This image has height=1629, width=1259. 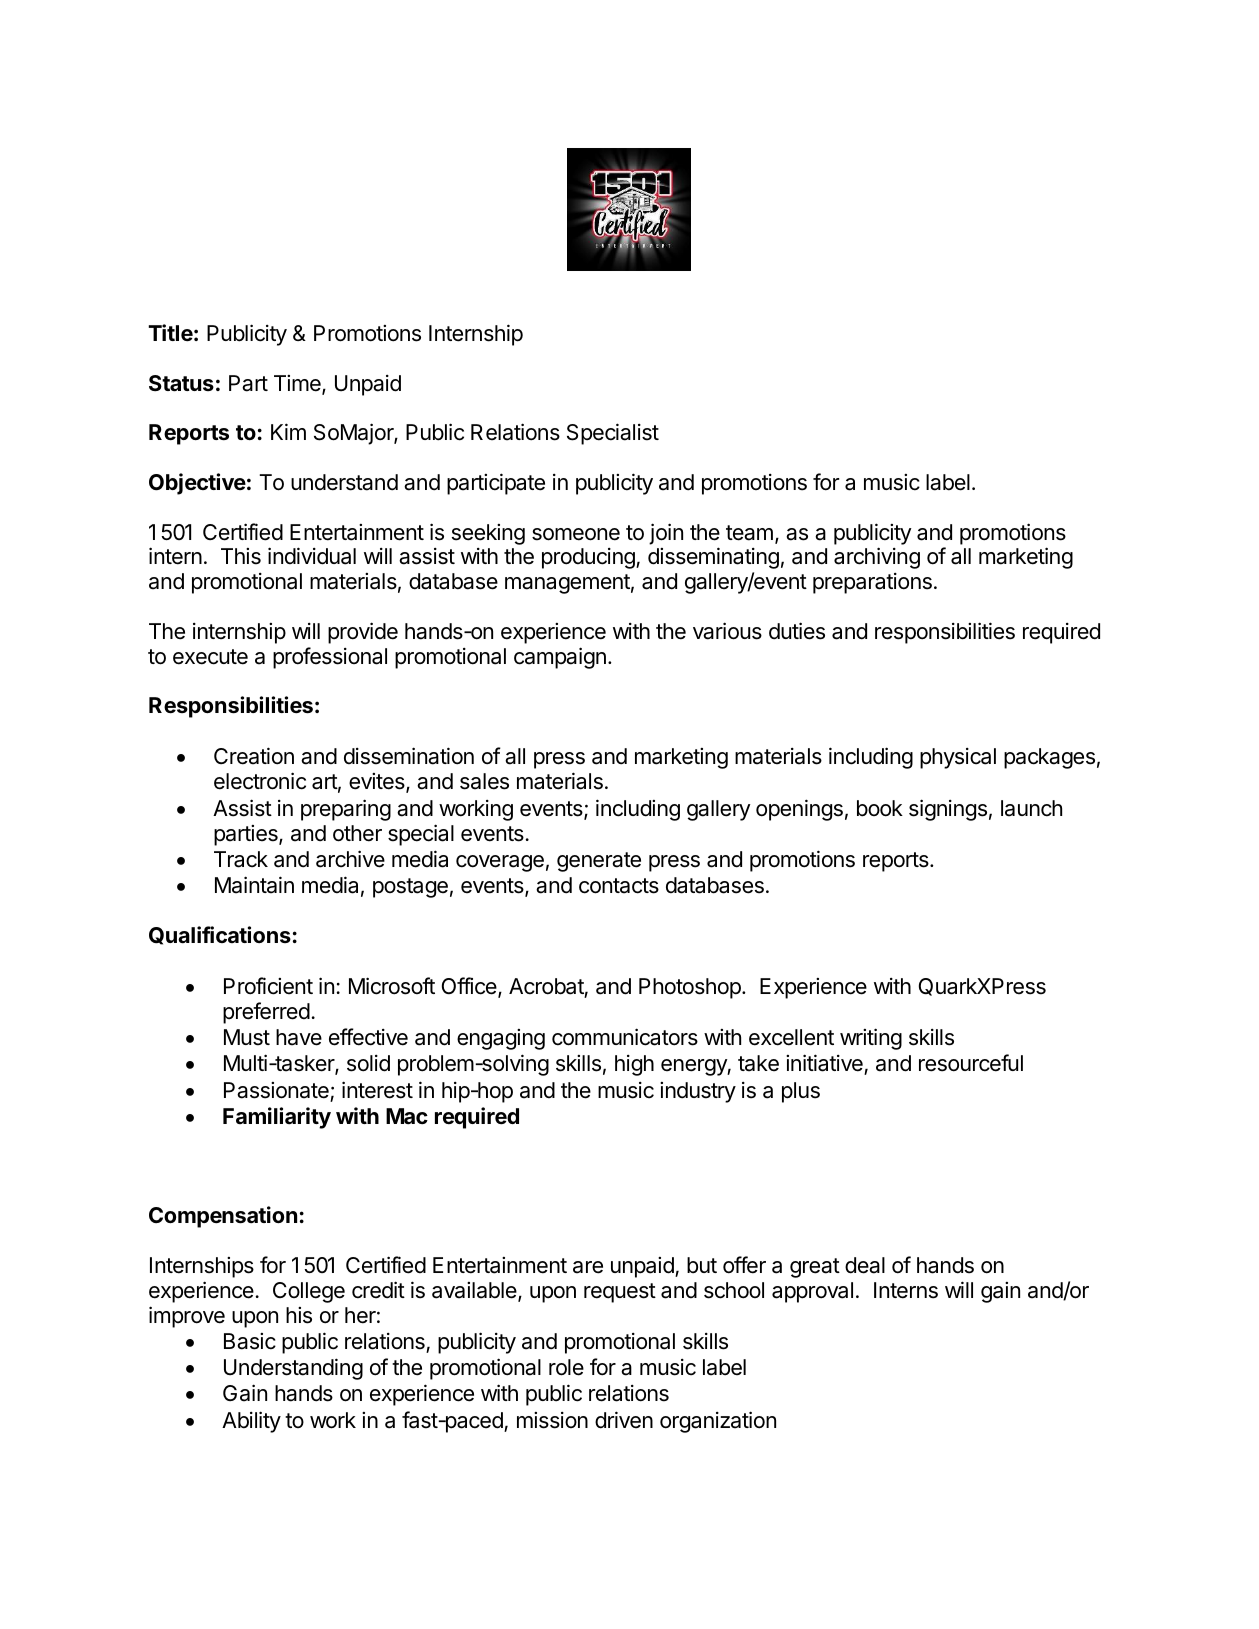 I want to click on have, so click(x=299, y=1037).
